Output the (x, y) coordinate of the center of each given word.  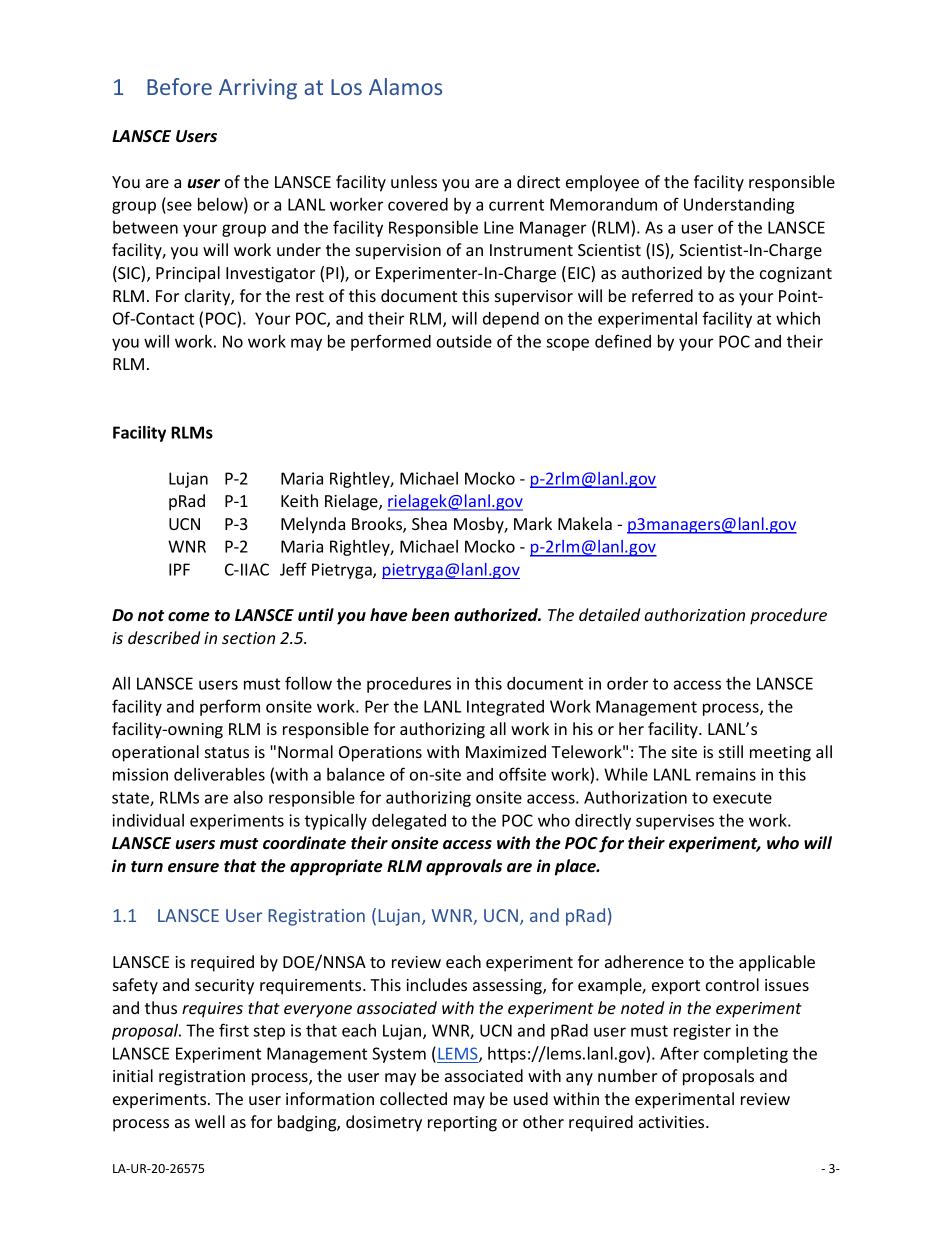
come (189, 617)
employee (602, 183)
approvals (464, 867)
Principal (188, 274)
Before (179, 86)
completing (746, 1055)
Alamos (405, 86)
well (210, 1121)
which (798, 318)
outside (464, 341)
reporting (462, 1124)
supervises (675, 822)
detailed (609, 614)
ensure (193, 868)
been (430, 615)
